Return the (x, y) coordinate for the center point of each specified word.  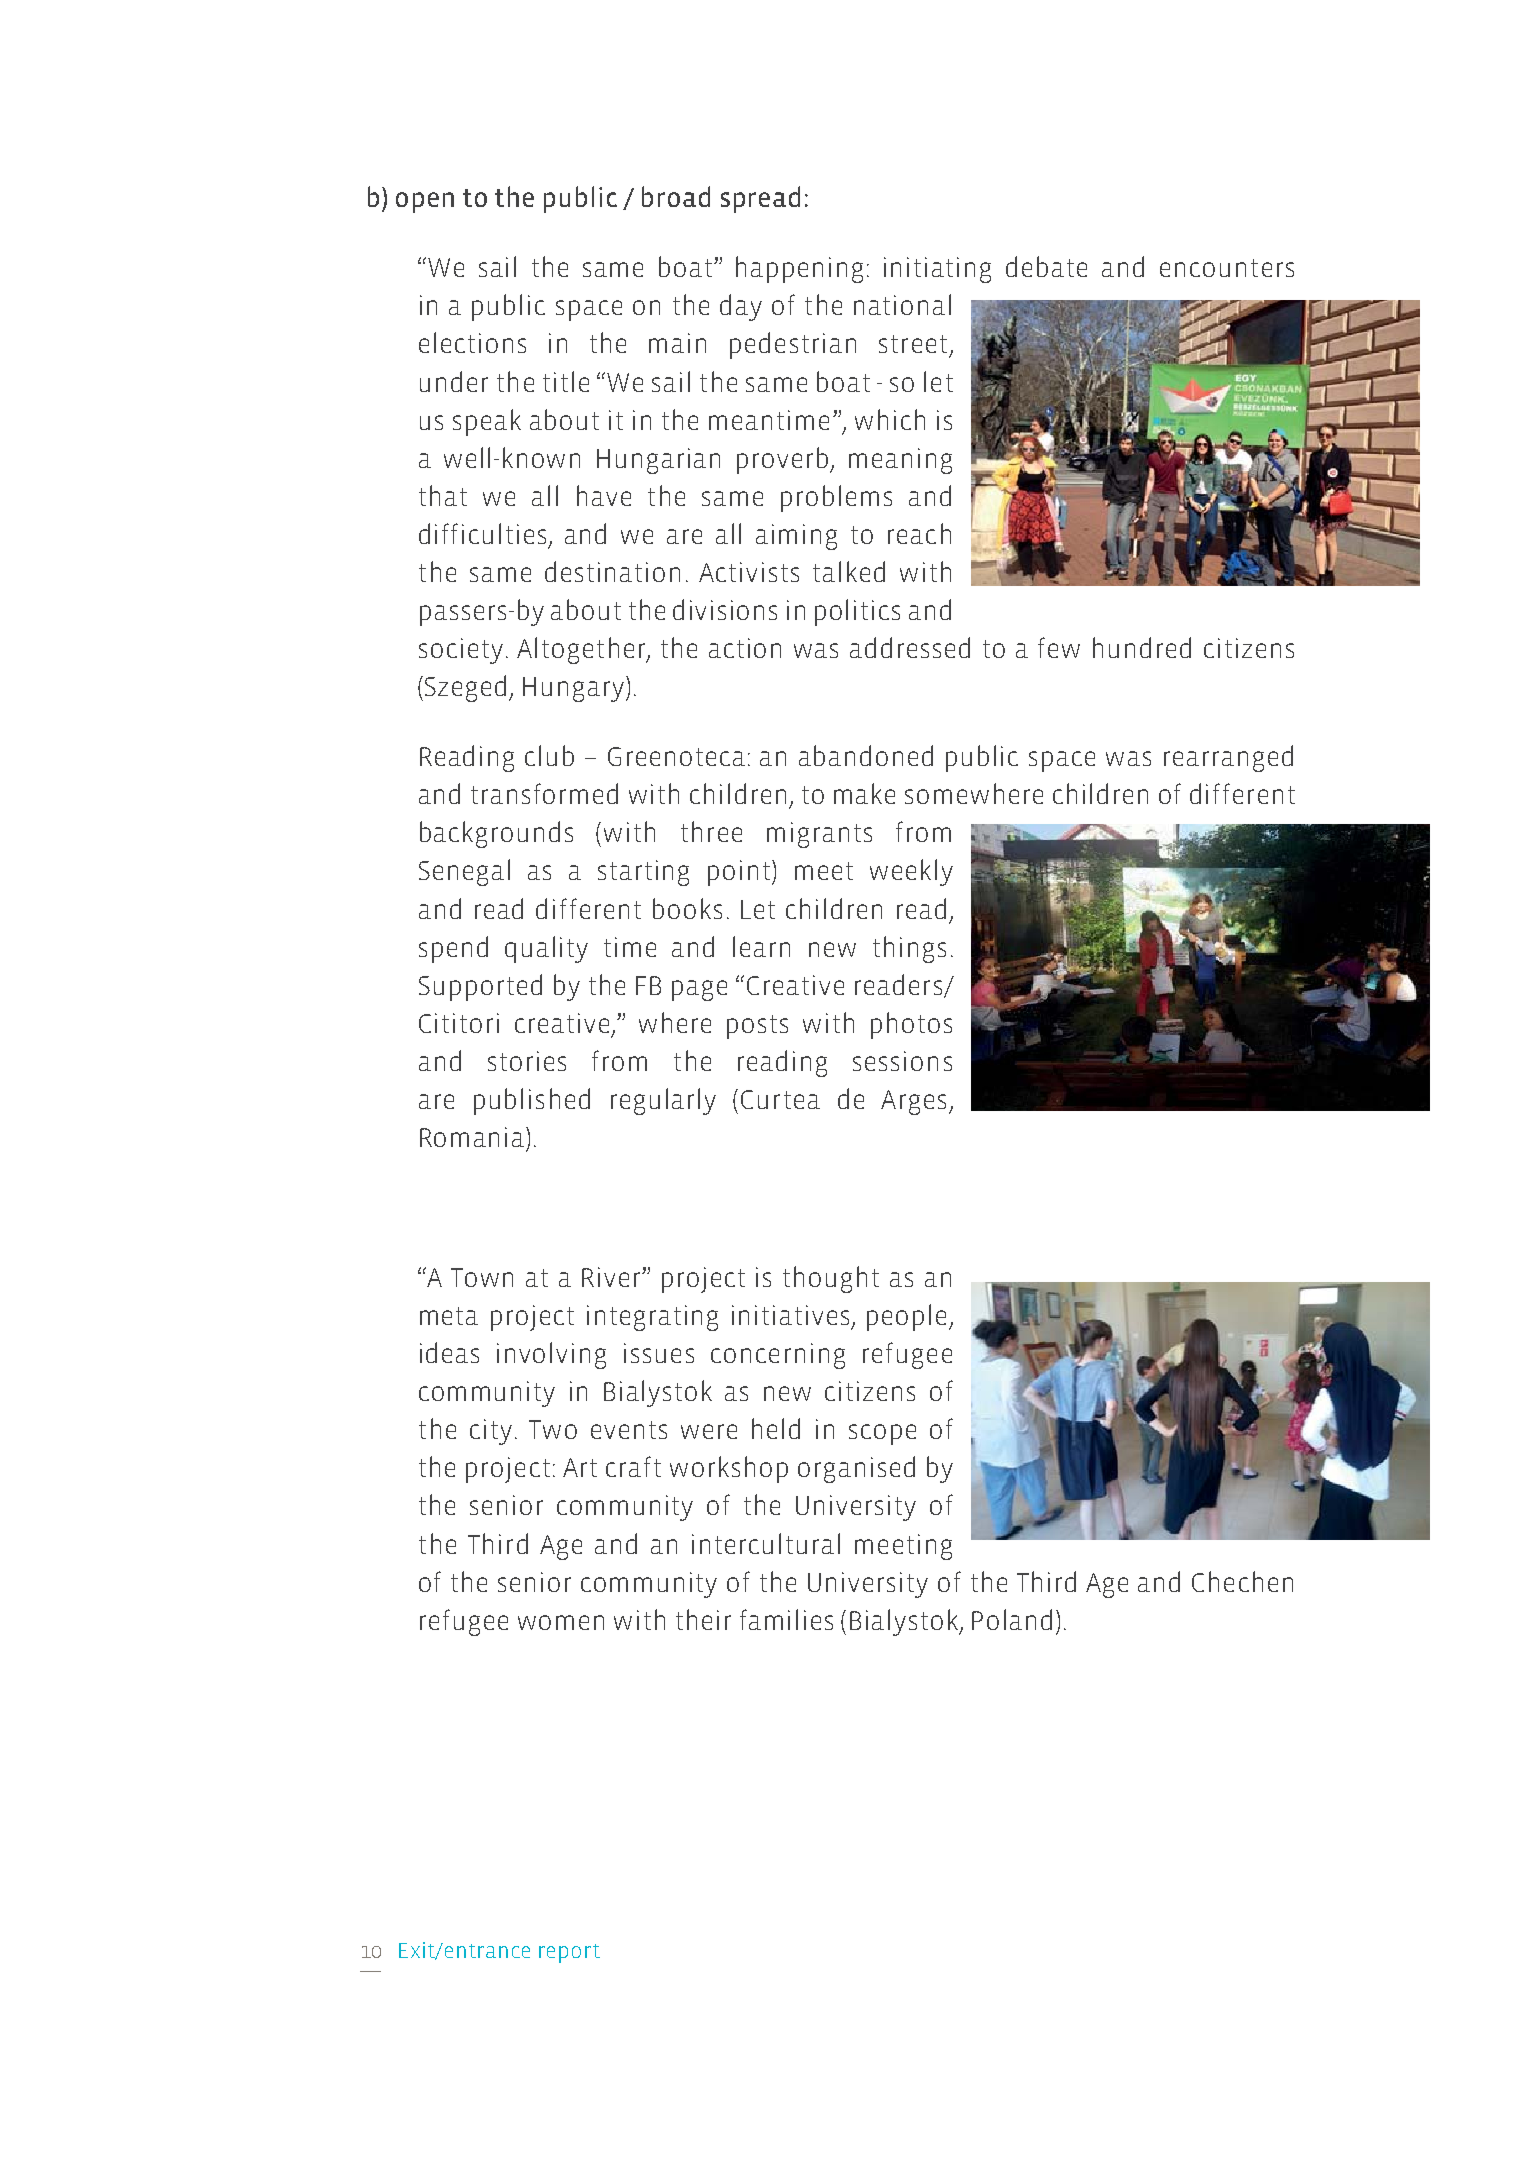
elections (472, 342)
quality (546, 949)
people (906, 1317)
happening (799, 269)
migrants (819, 835)
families (786, 1619)
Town (482, 1277)
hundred (1142, 647)
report (569, 1953)
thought (831, 1279)
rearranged (1228, 758)
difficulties (482, 533)
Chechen (1242, 1581)
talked (849, 571)
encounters (1227, 268)
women (561, 1622)
